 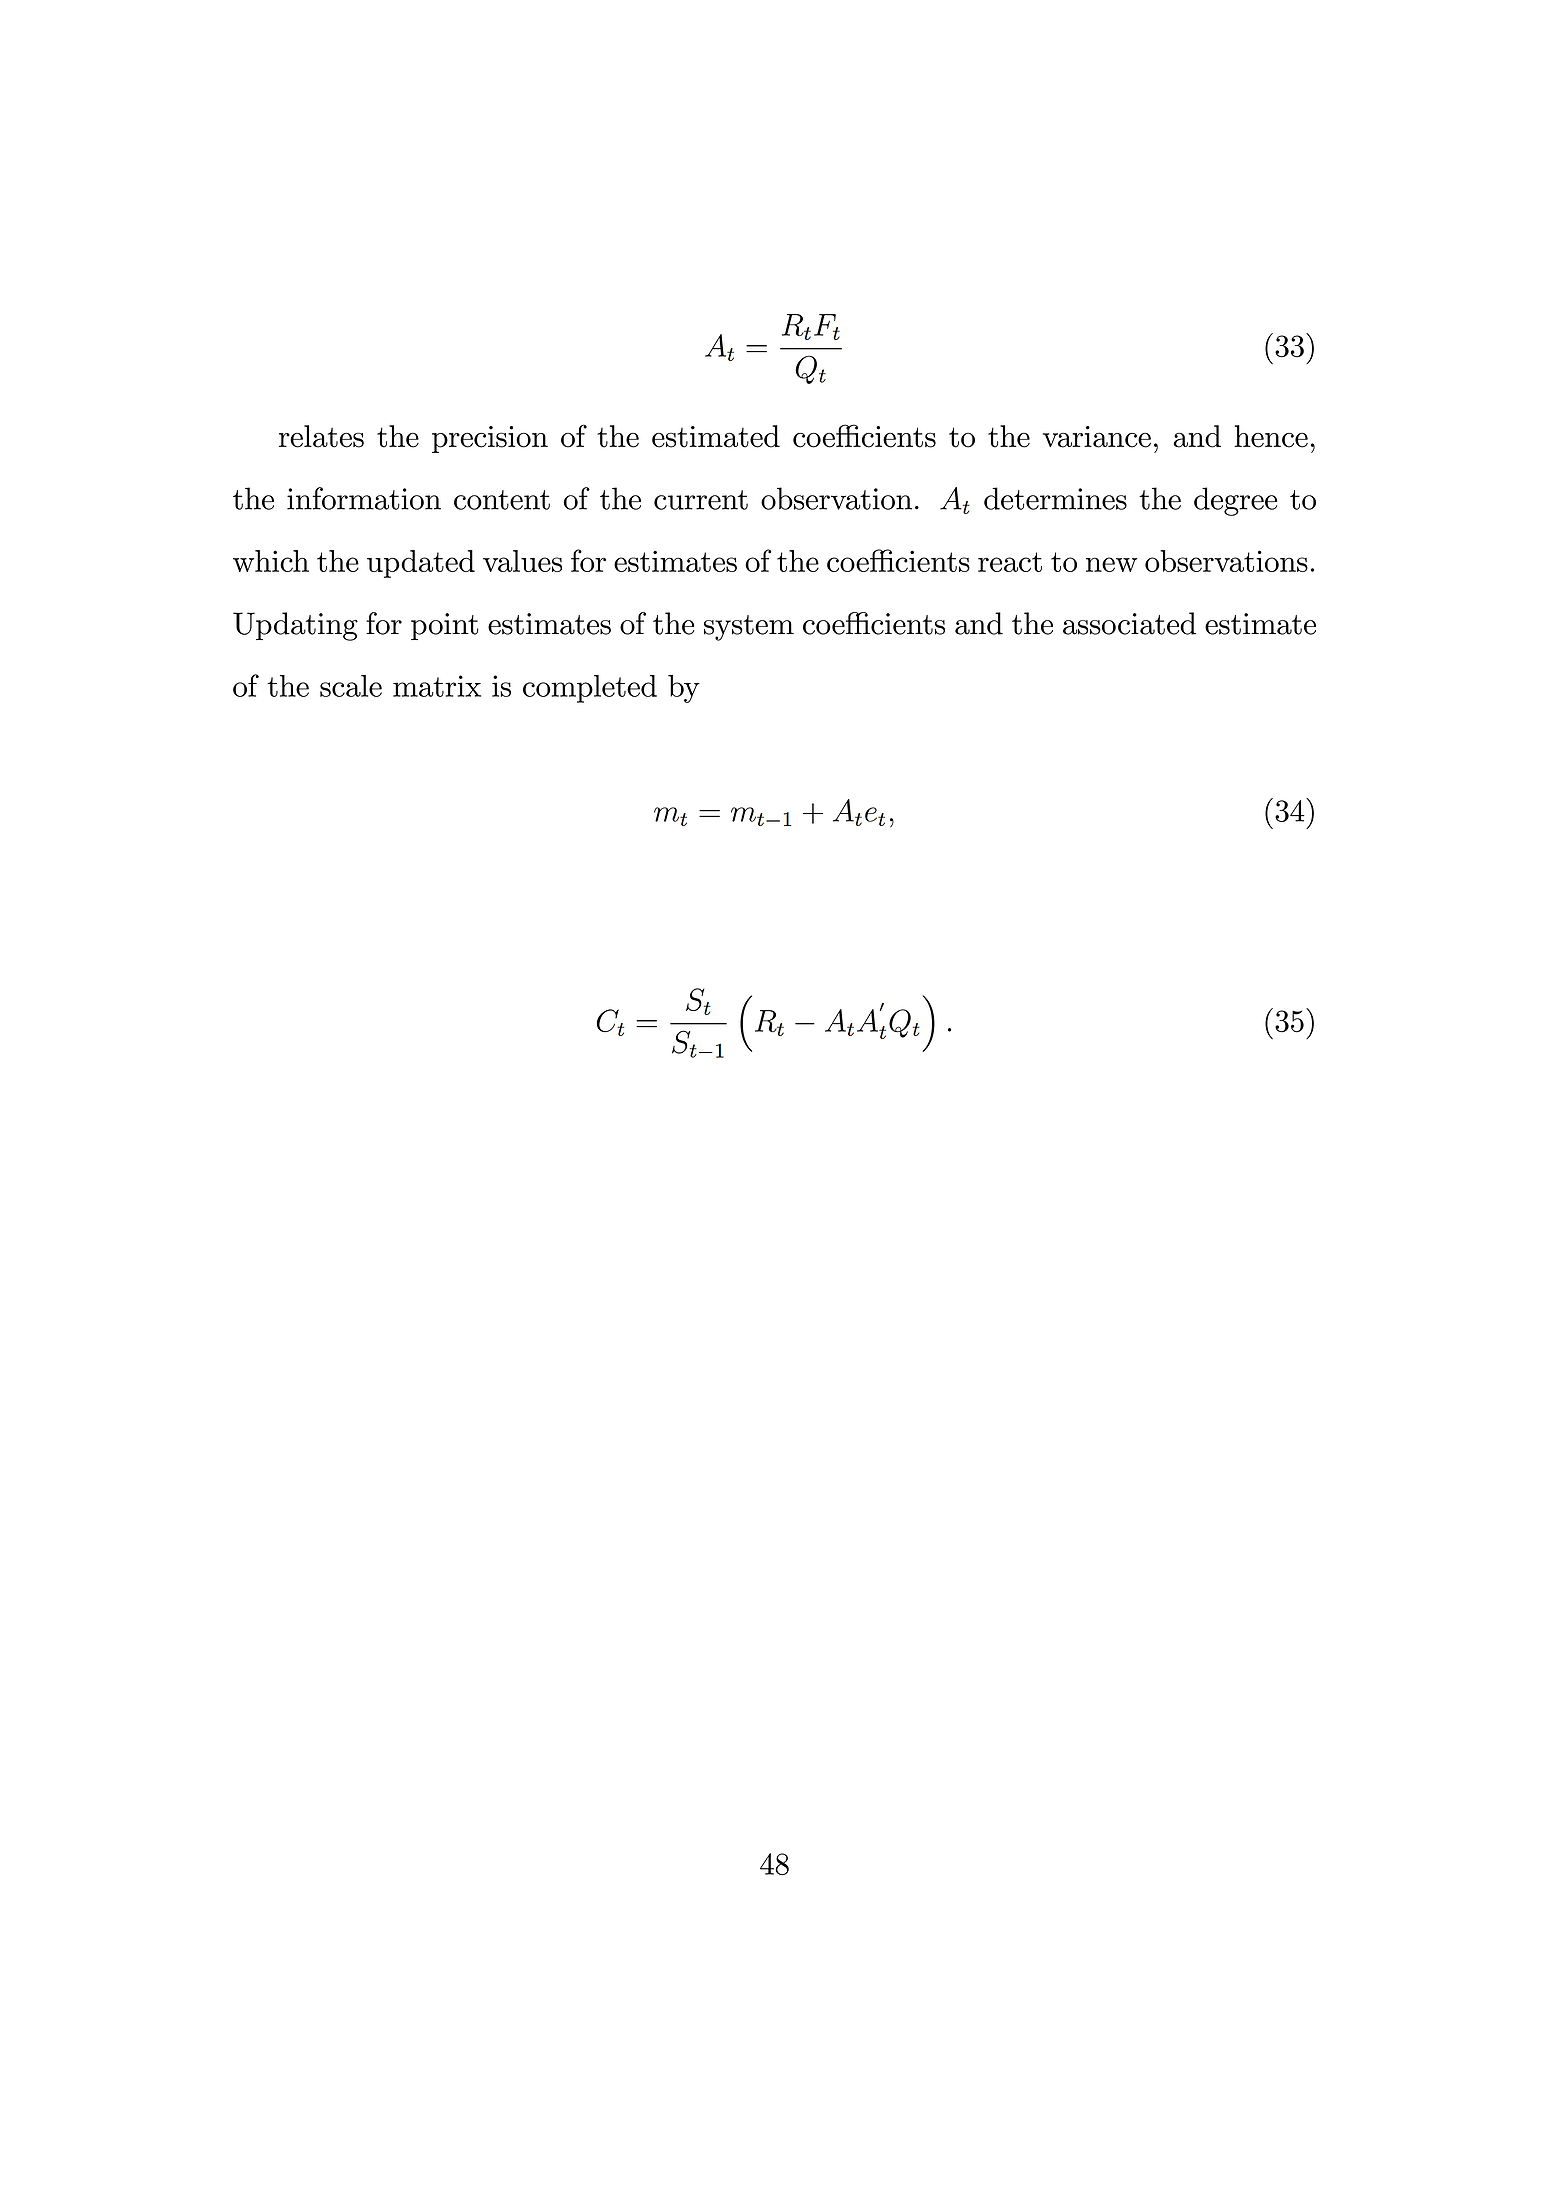 What do you see at coordinates (321, 436) in the image?
I see `relates` at bounding box center [321, 436].
